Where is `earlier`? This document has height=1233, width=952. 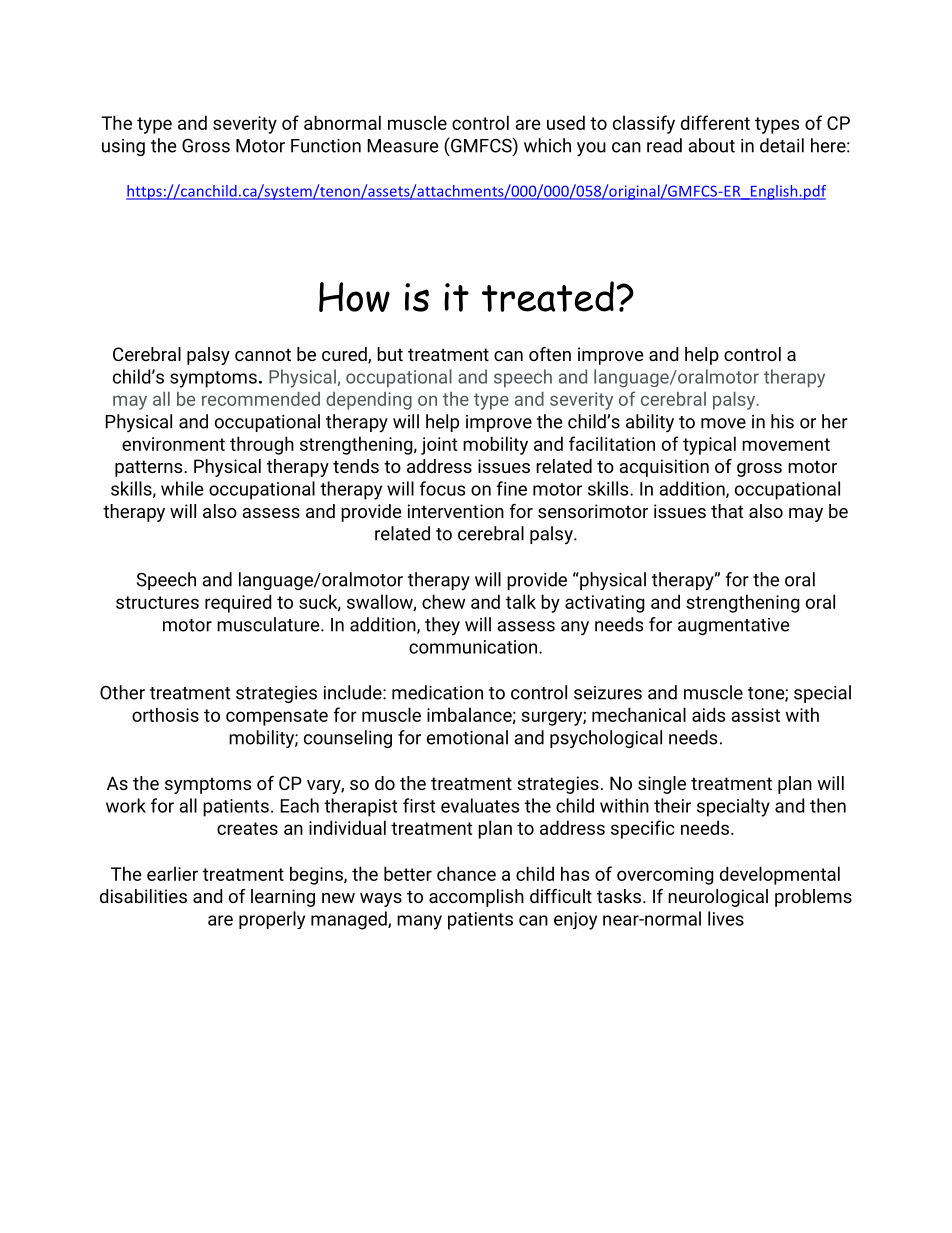 earlier is located at coordinates (172, 873).
